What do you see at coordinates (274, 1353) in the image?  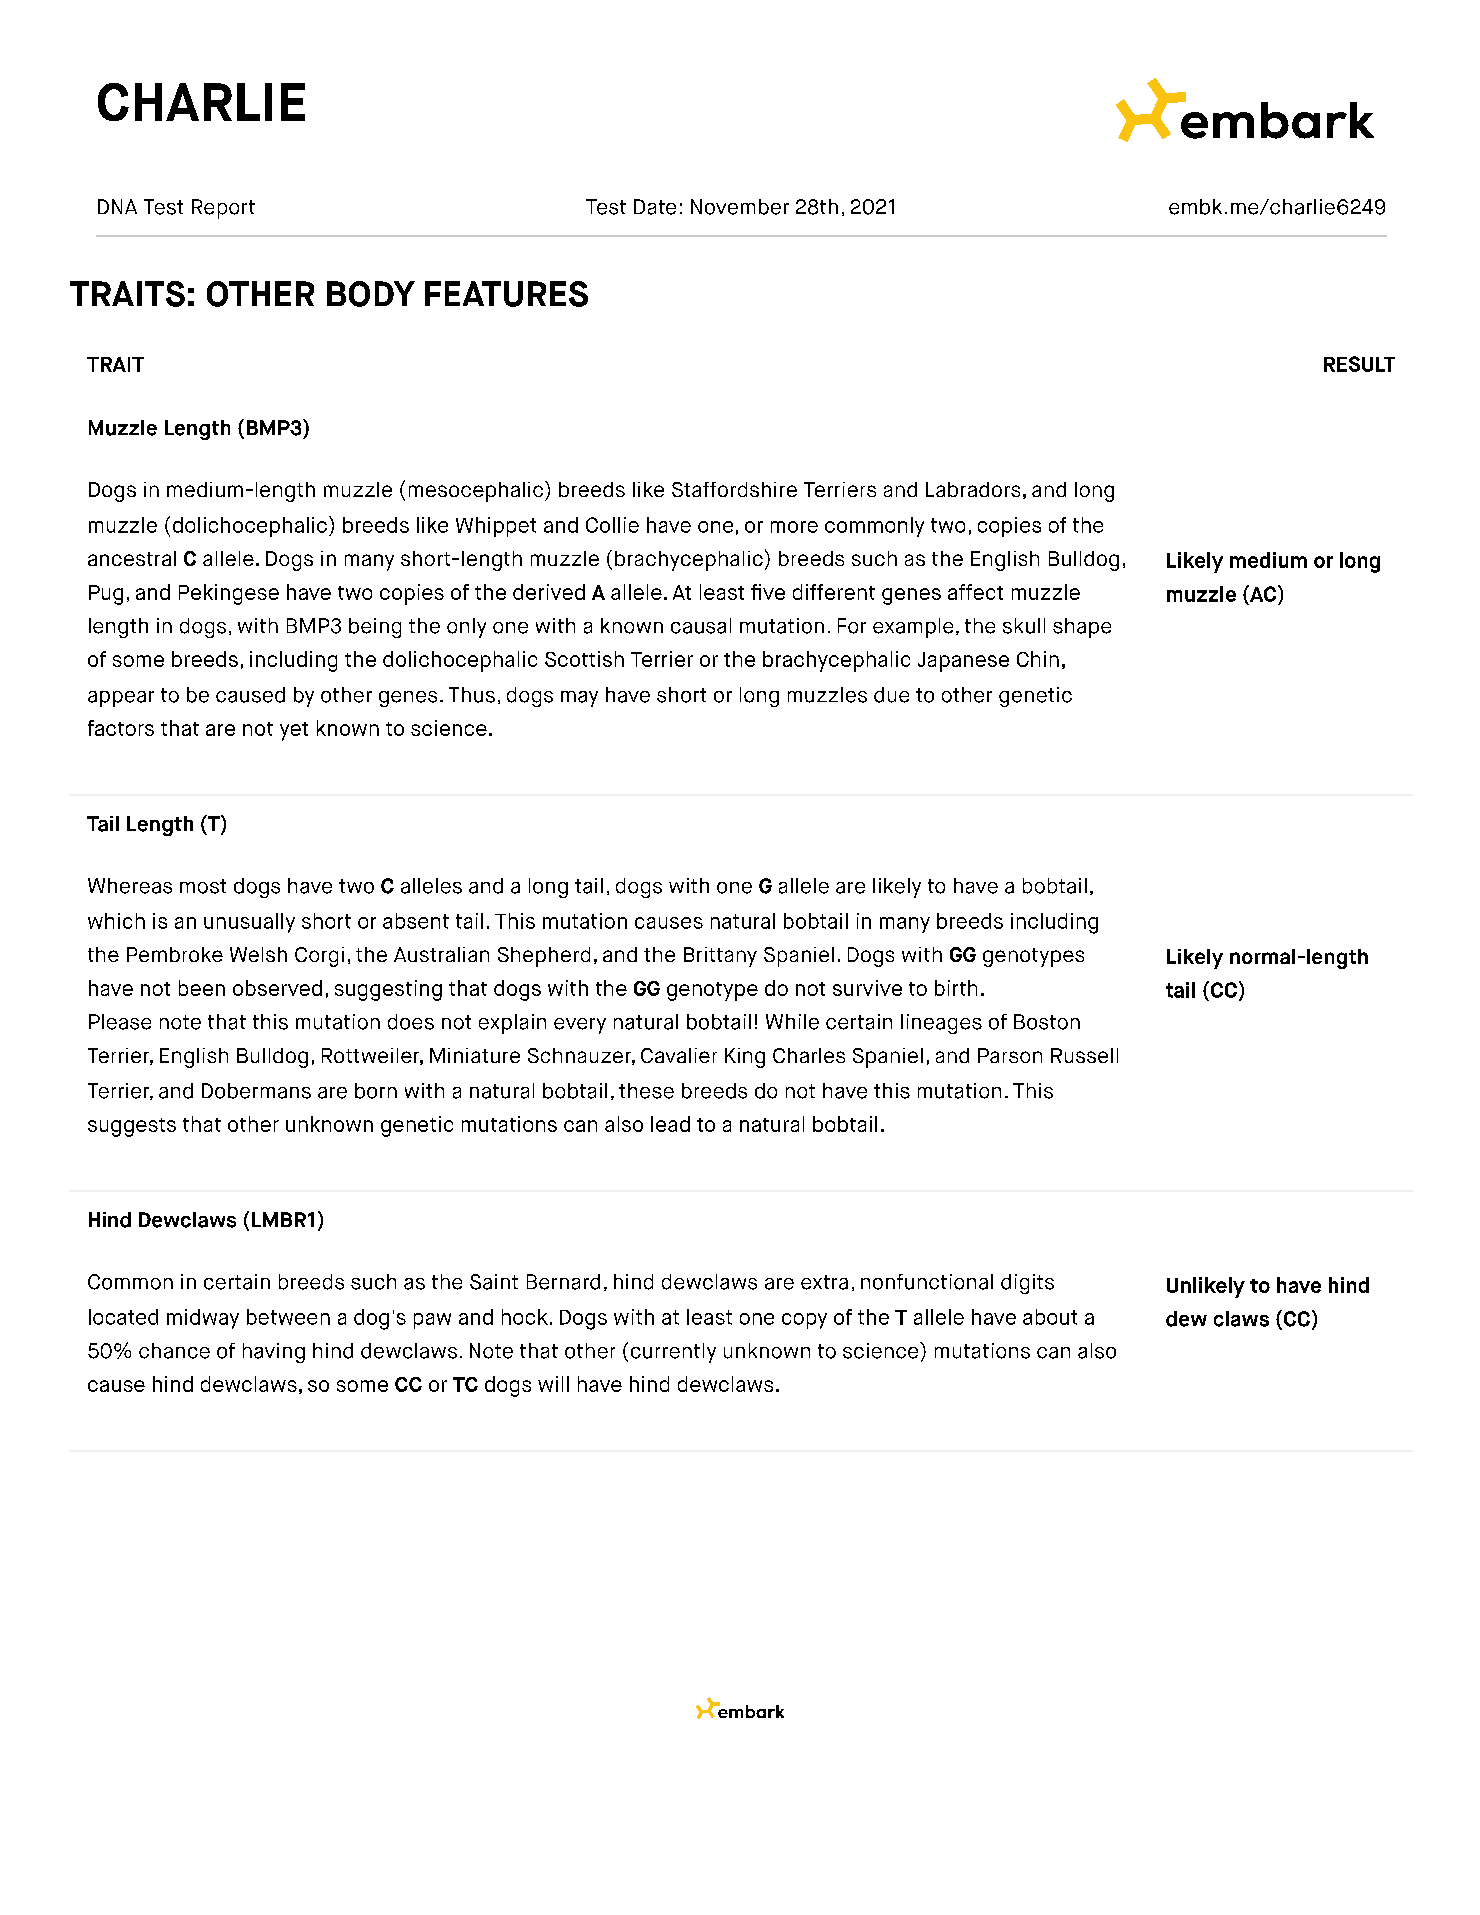 I see `having` at bounding box center [274, 1353].
